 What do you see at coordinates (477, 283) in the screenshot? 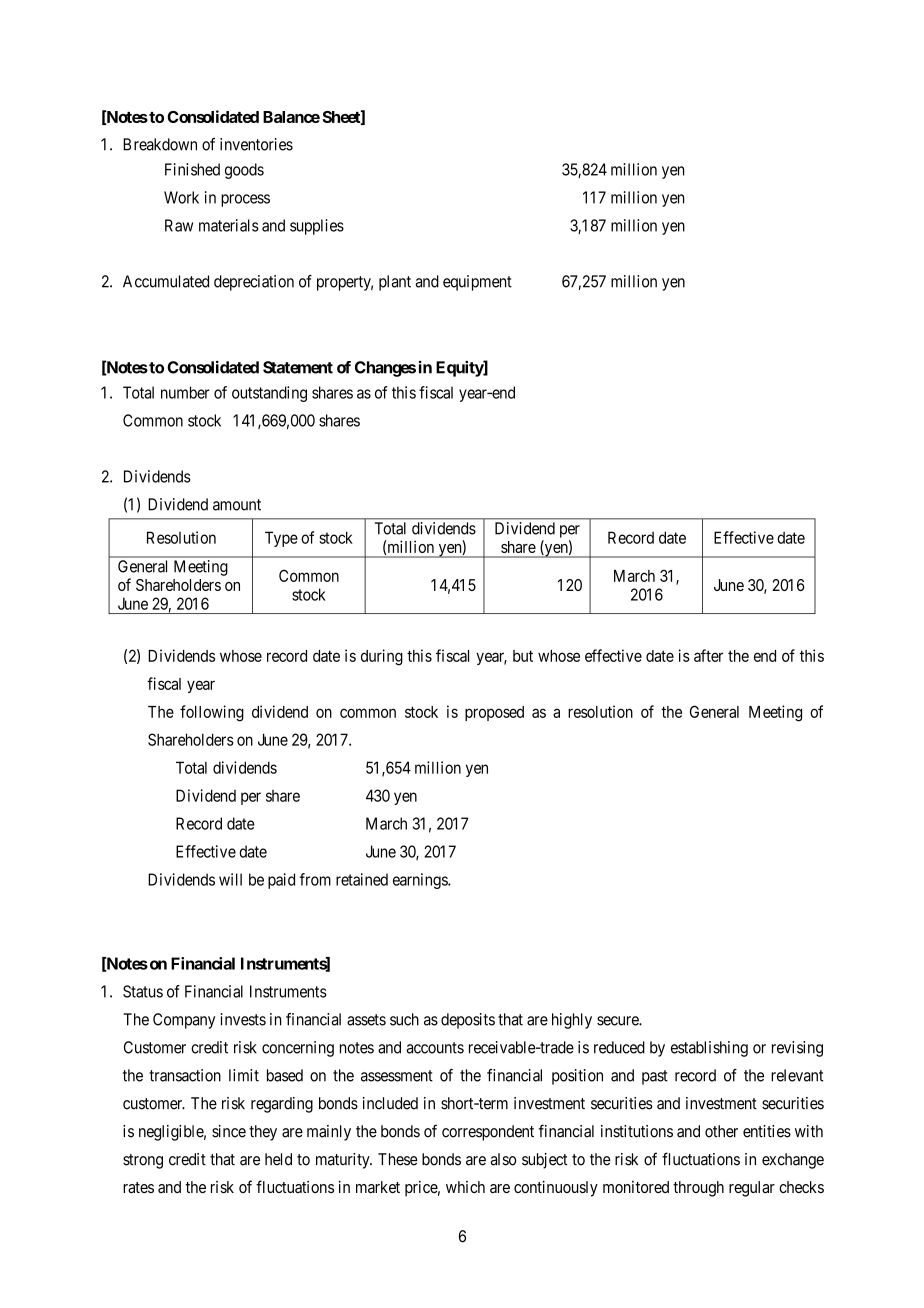
I see `equipment` at bounding box center [477, 283].
